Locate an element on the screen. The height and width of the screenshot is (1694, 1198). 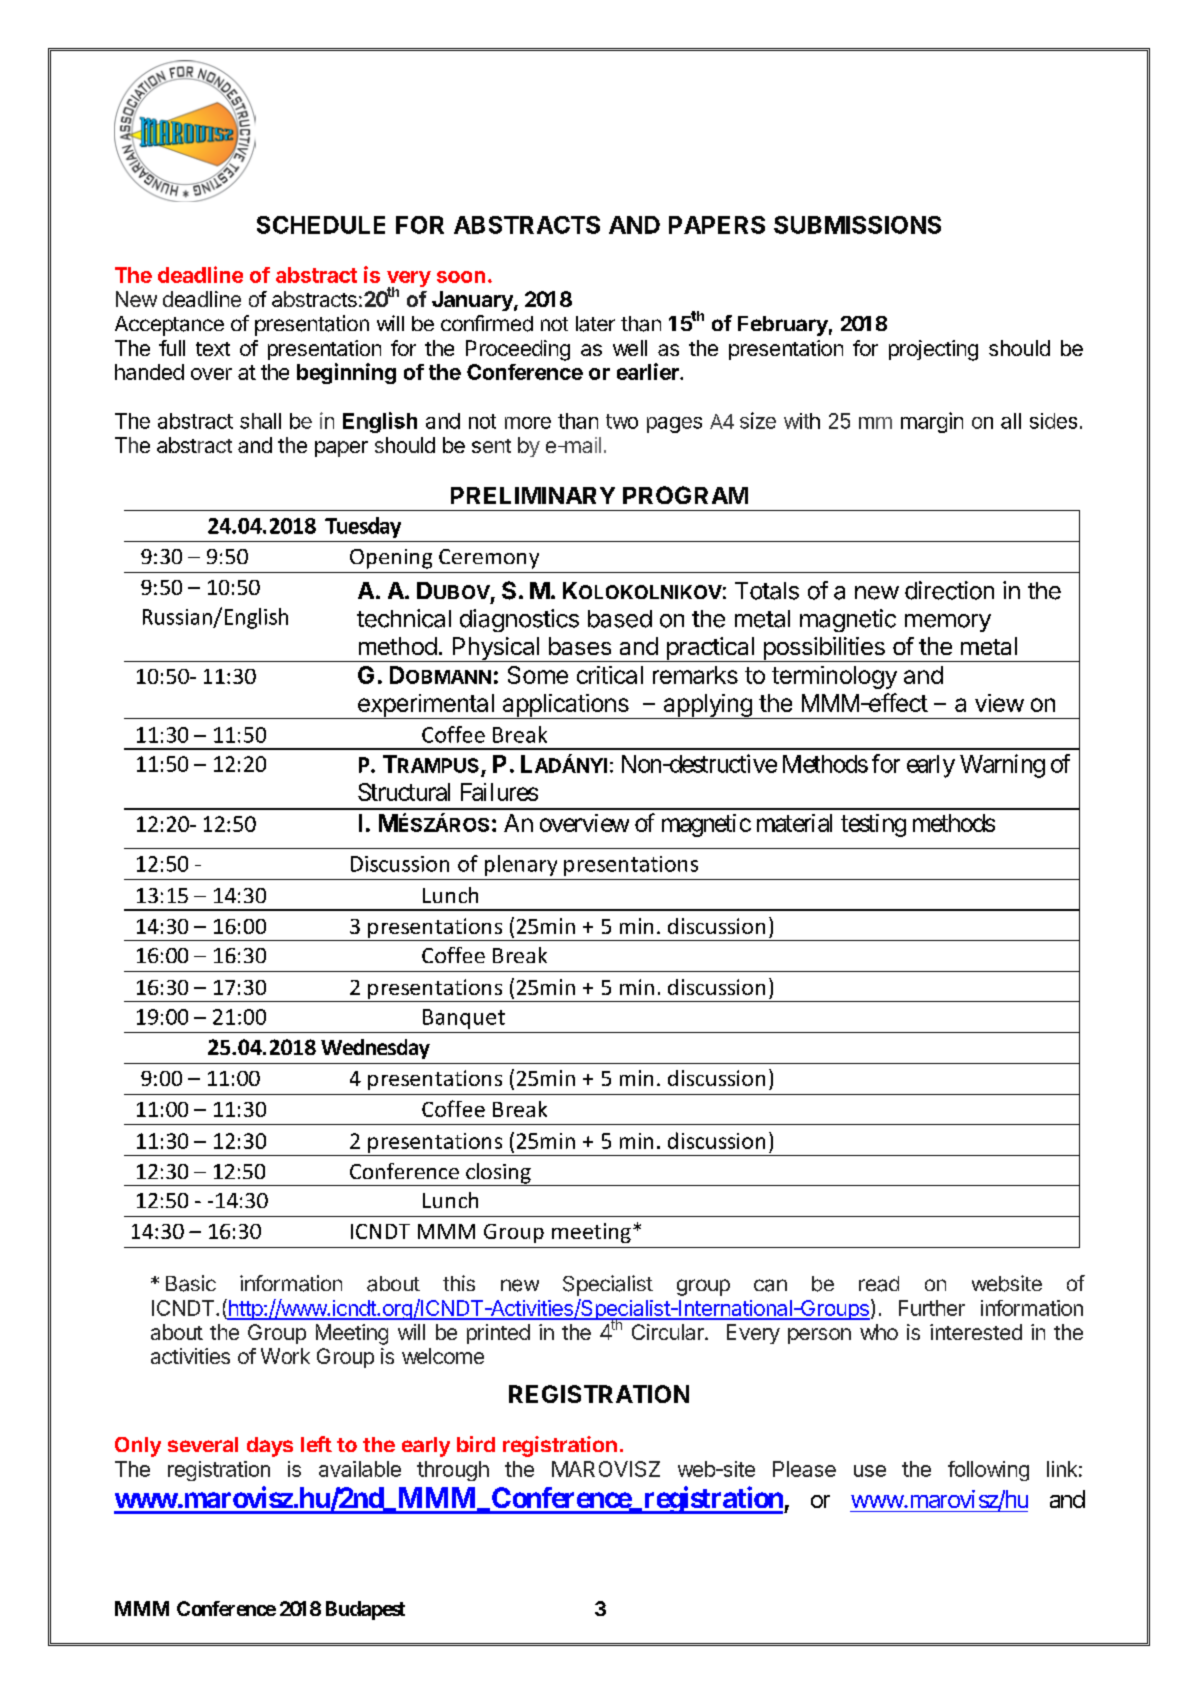
SCHEDULE is located at coordinates (321, 225).
